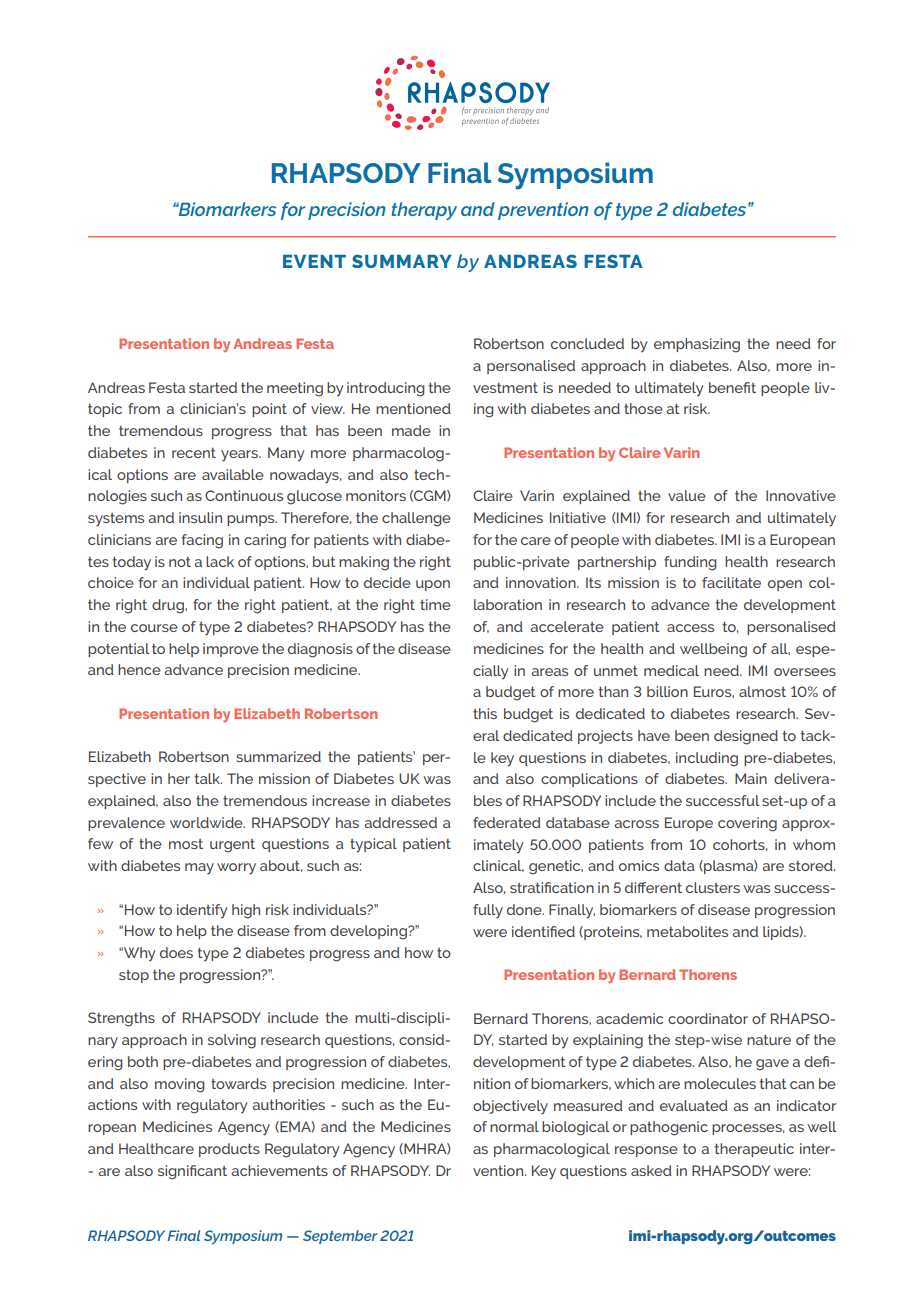 This document has height=1308, width=924. I want to click on therapy, so click(424, 211).
